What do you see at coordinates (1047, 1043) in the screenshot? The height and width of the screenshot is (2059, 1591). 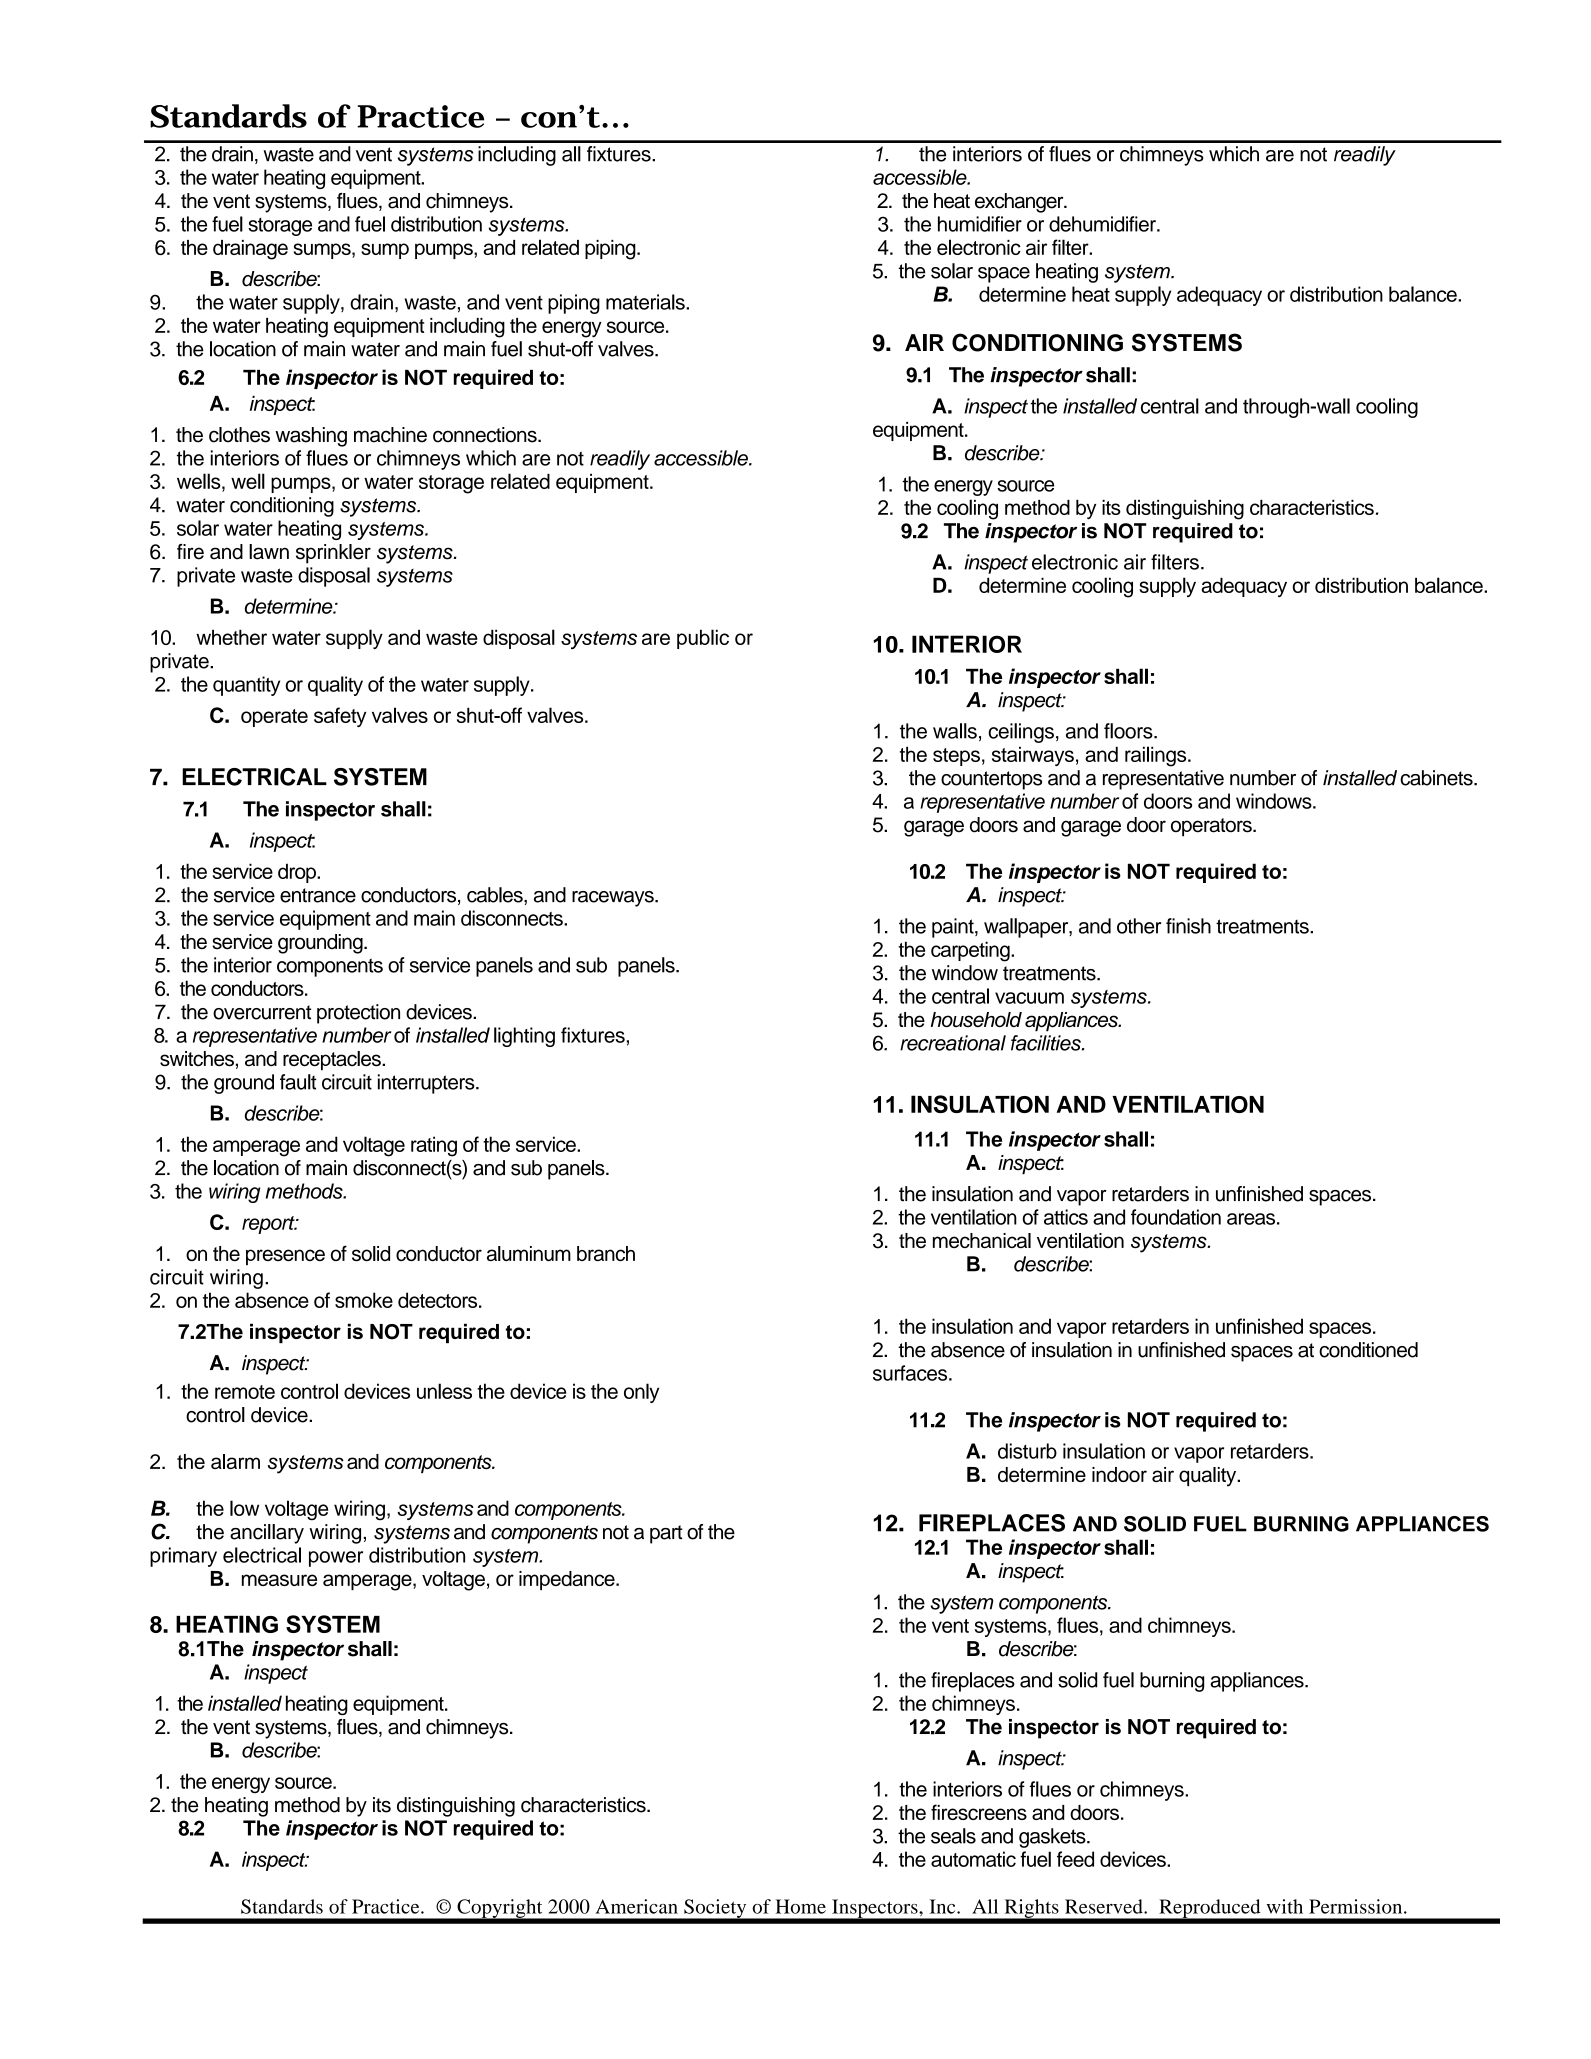 I see `facilities` at bounding box center [1047, 1043].
